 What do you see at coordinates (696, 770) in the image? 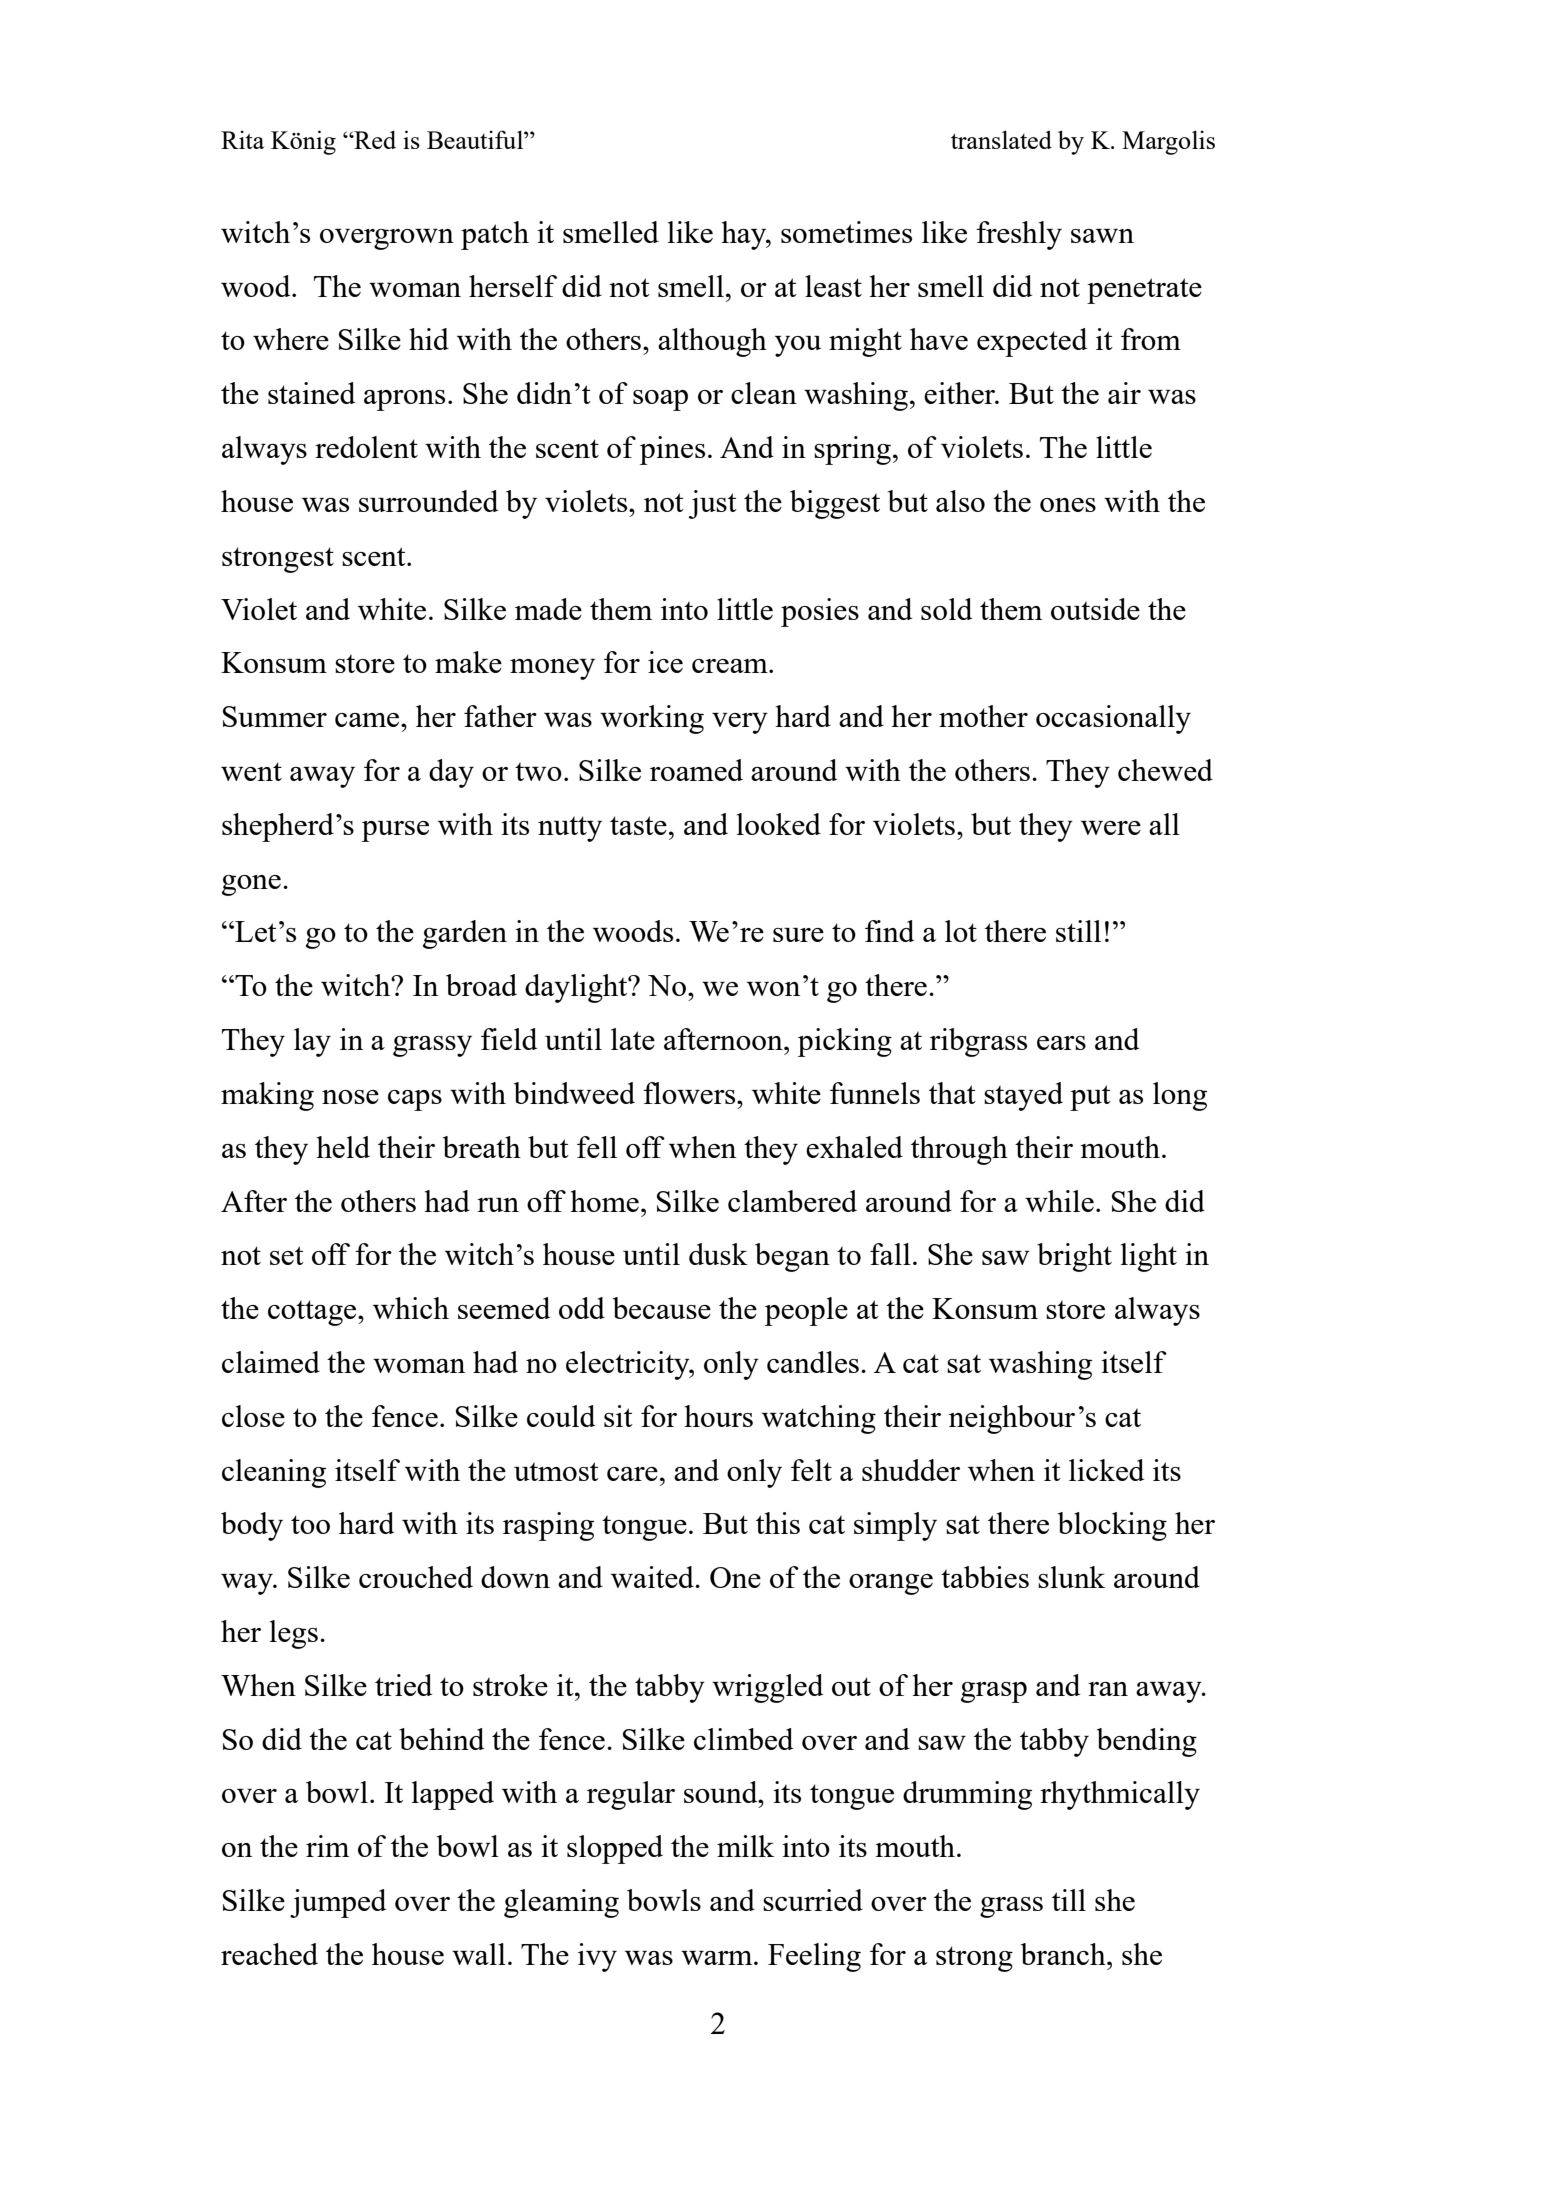
I see `roamed` at bounding box center [696, 770].
